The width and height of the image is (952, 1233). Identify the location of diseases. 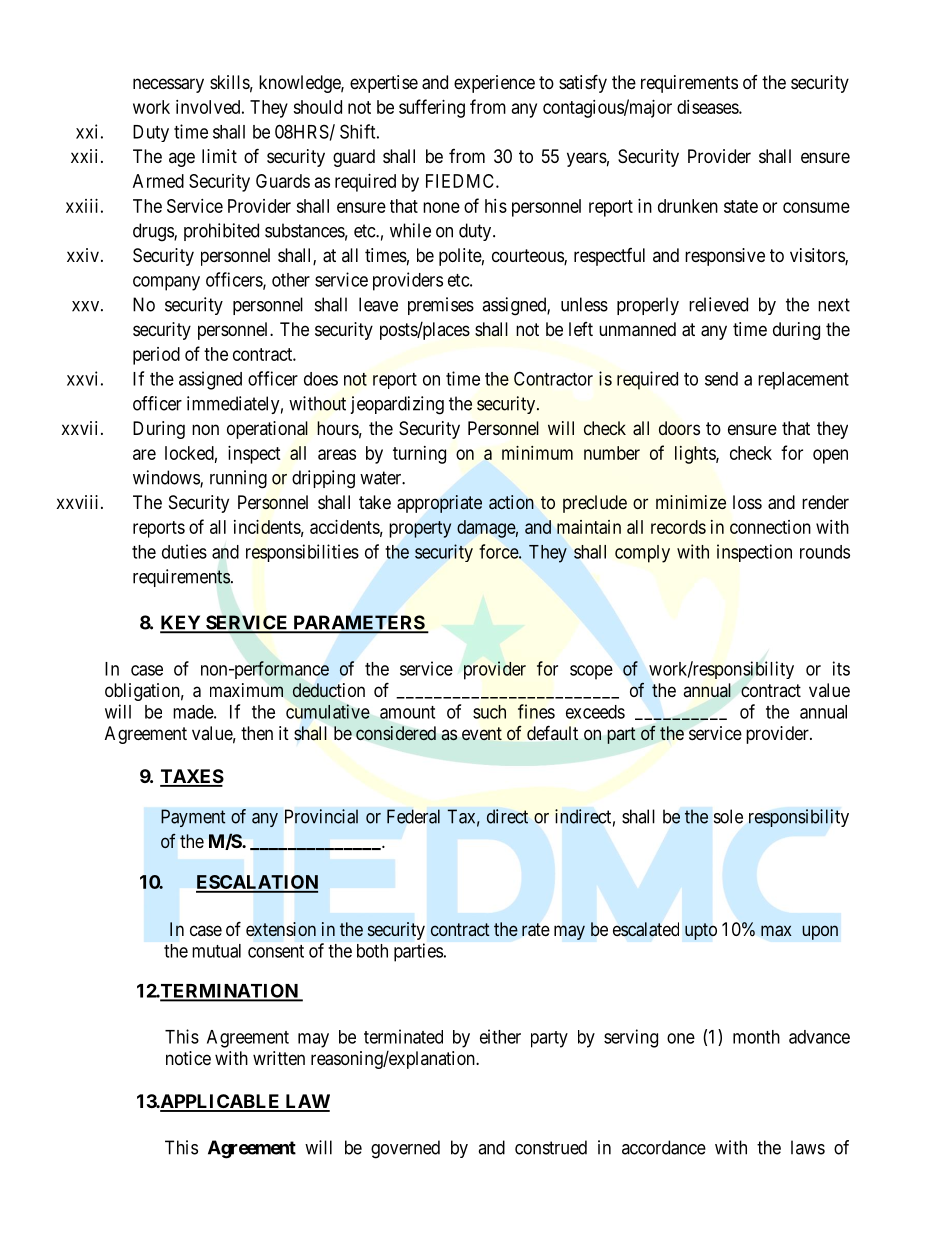
(708, 107).
